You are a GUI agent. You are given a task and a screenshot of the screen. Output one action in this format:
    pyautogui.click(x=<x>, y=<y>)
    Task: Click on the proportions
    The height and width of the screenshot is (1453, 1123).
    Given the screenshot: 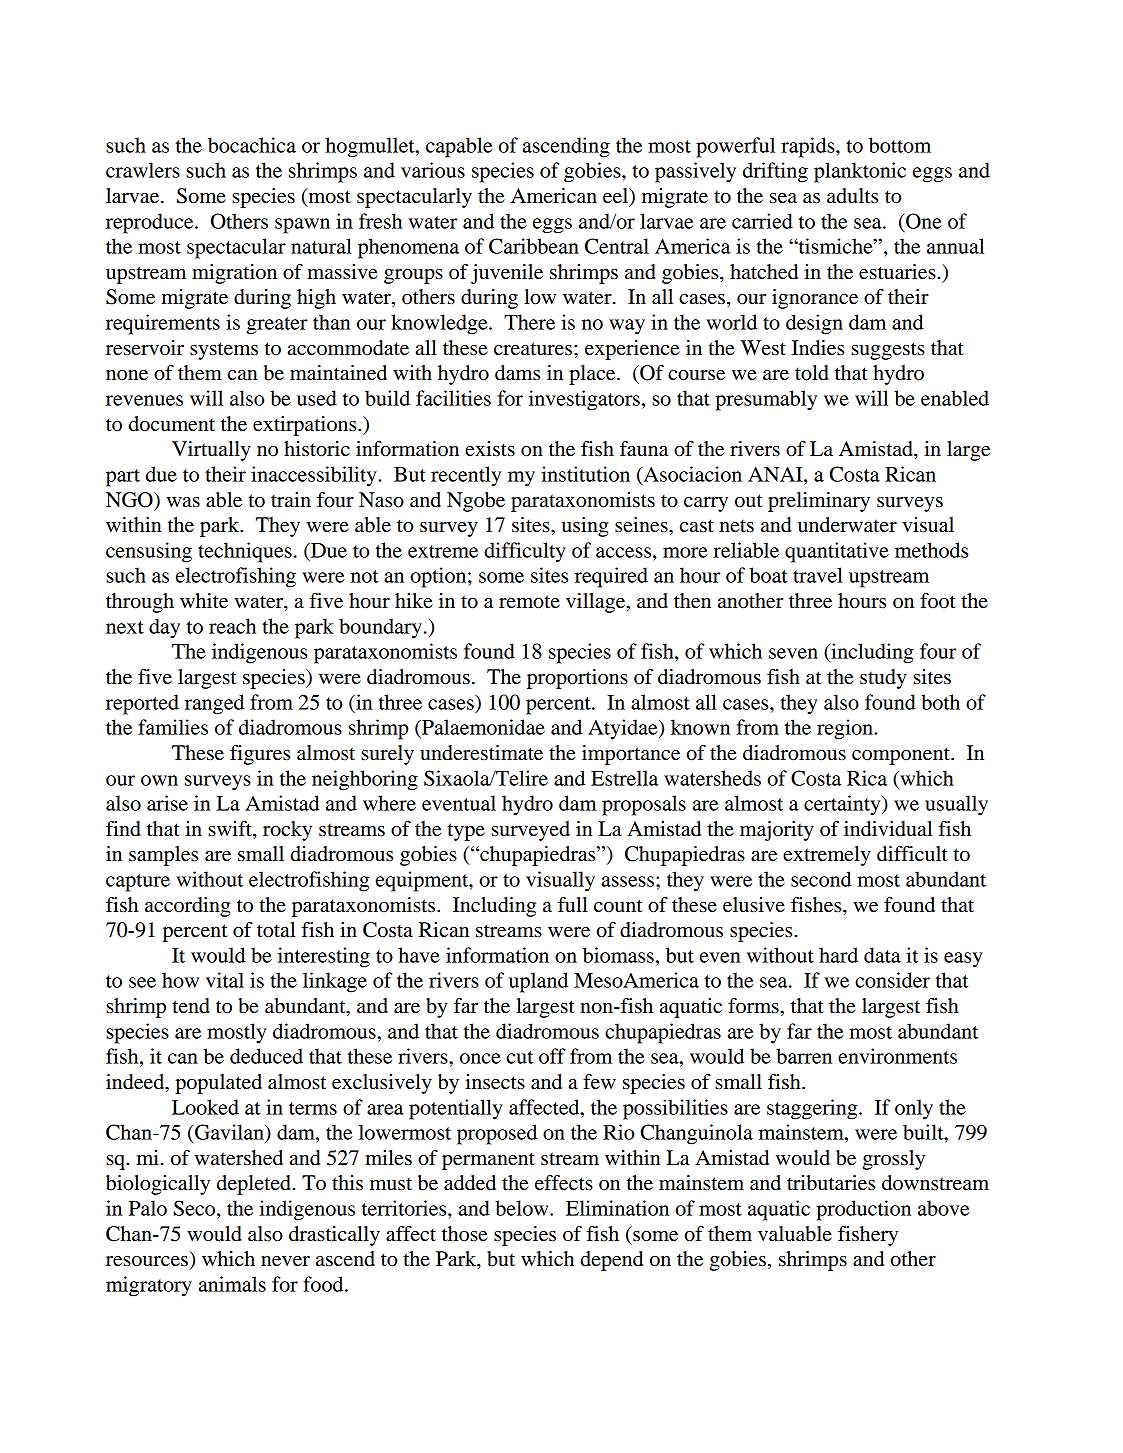 What is the action you would take?
    pyautogui.click(x=577, y=679)
